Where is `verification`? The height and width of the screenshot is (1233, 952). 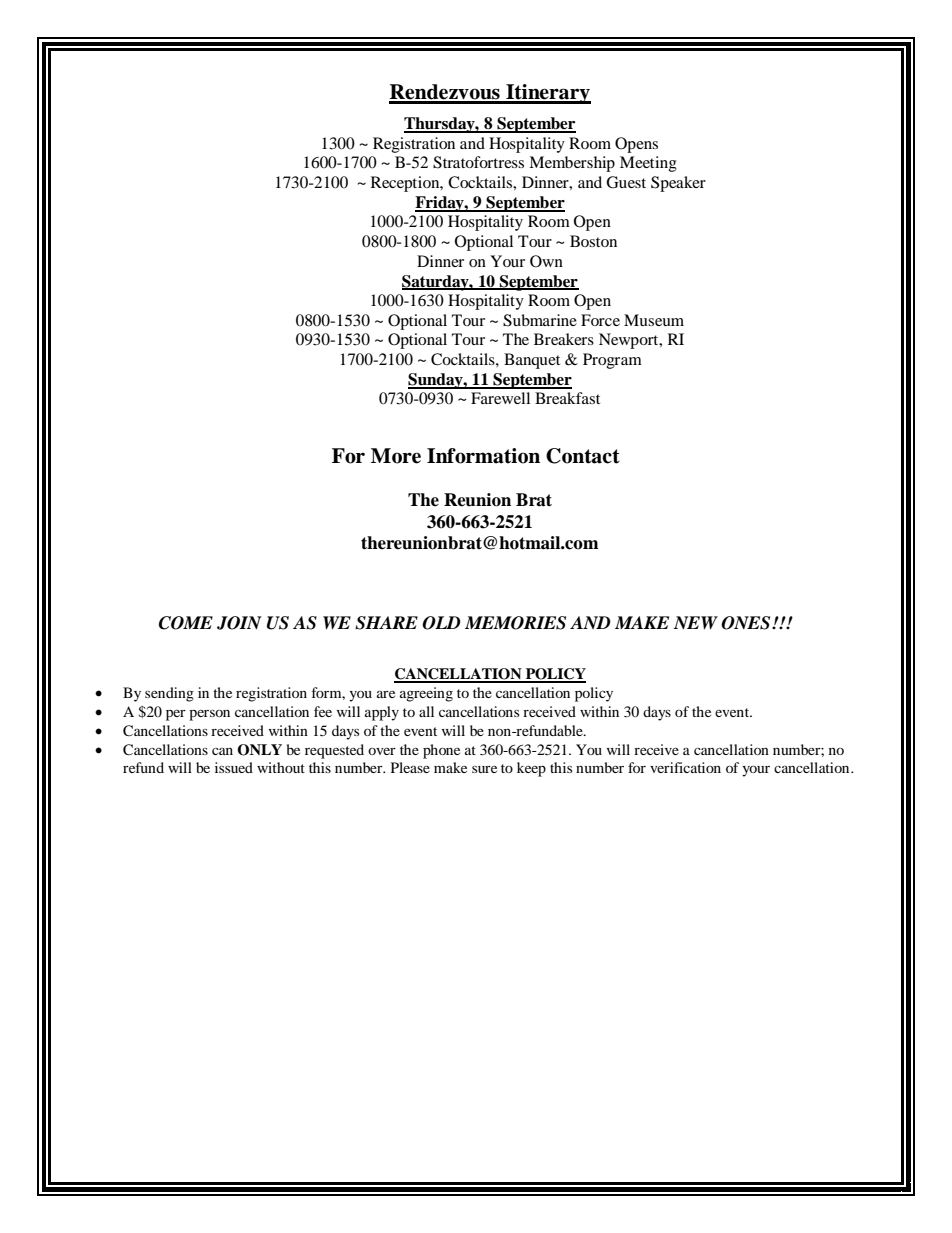 verification is located at coordinates (685, 767).
